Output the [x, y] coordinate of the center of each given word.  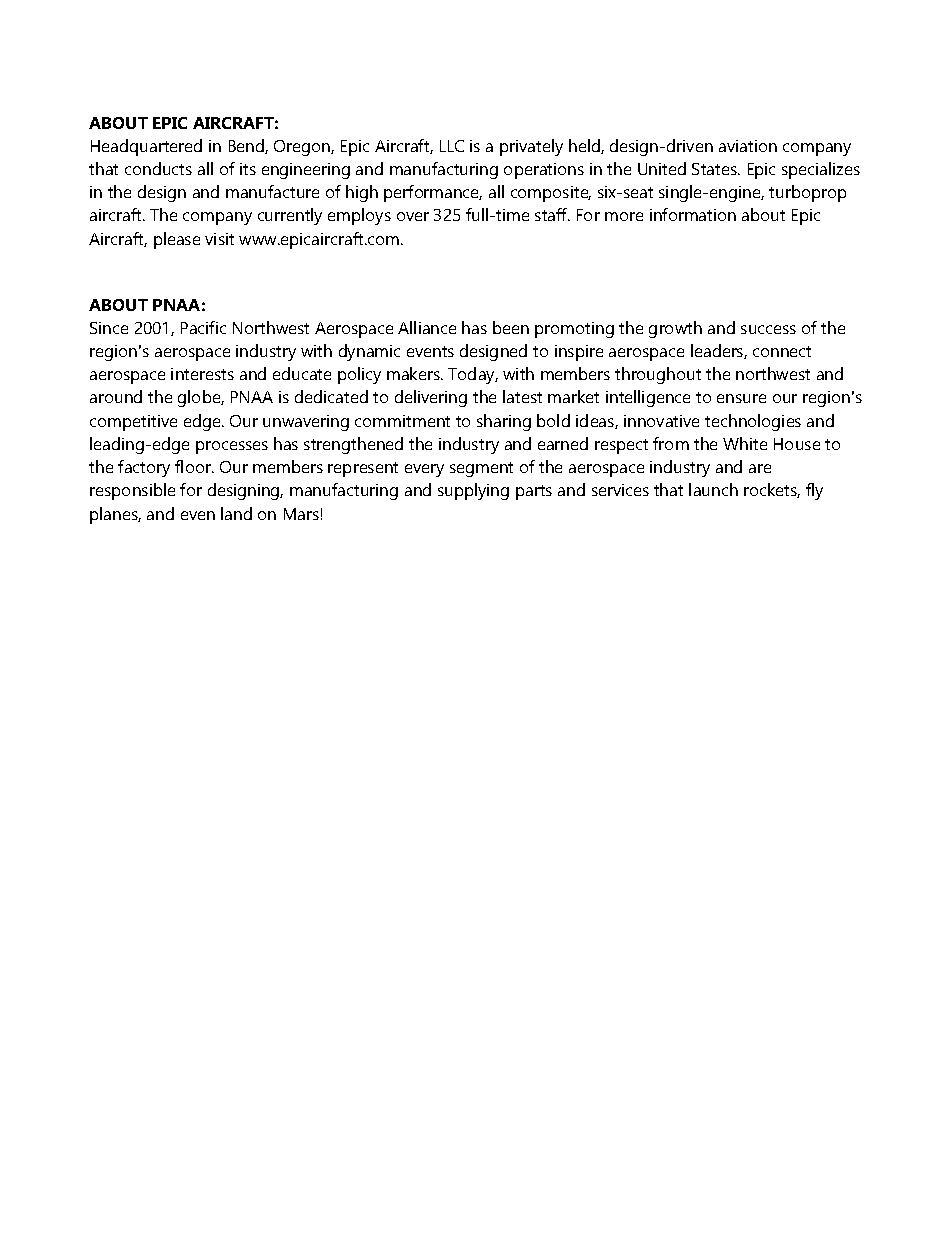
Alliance [427, 327]
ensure [741, 398]
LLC [452, 146]
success [768, 329]
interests [202, 374]
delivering [431, 398]
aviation [748, 146]
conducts [158, 168]
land [236, 513]
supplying [473, 491]
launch [713, 489]
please [177, 240]
